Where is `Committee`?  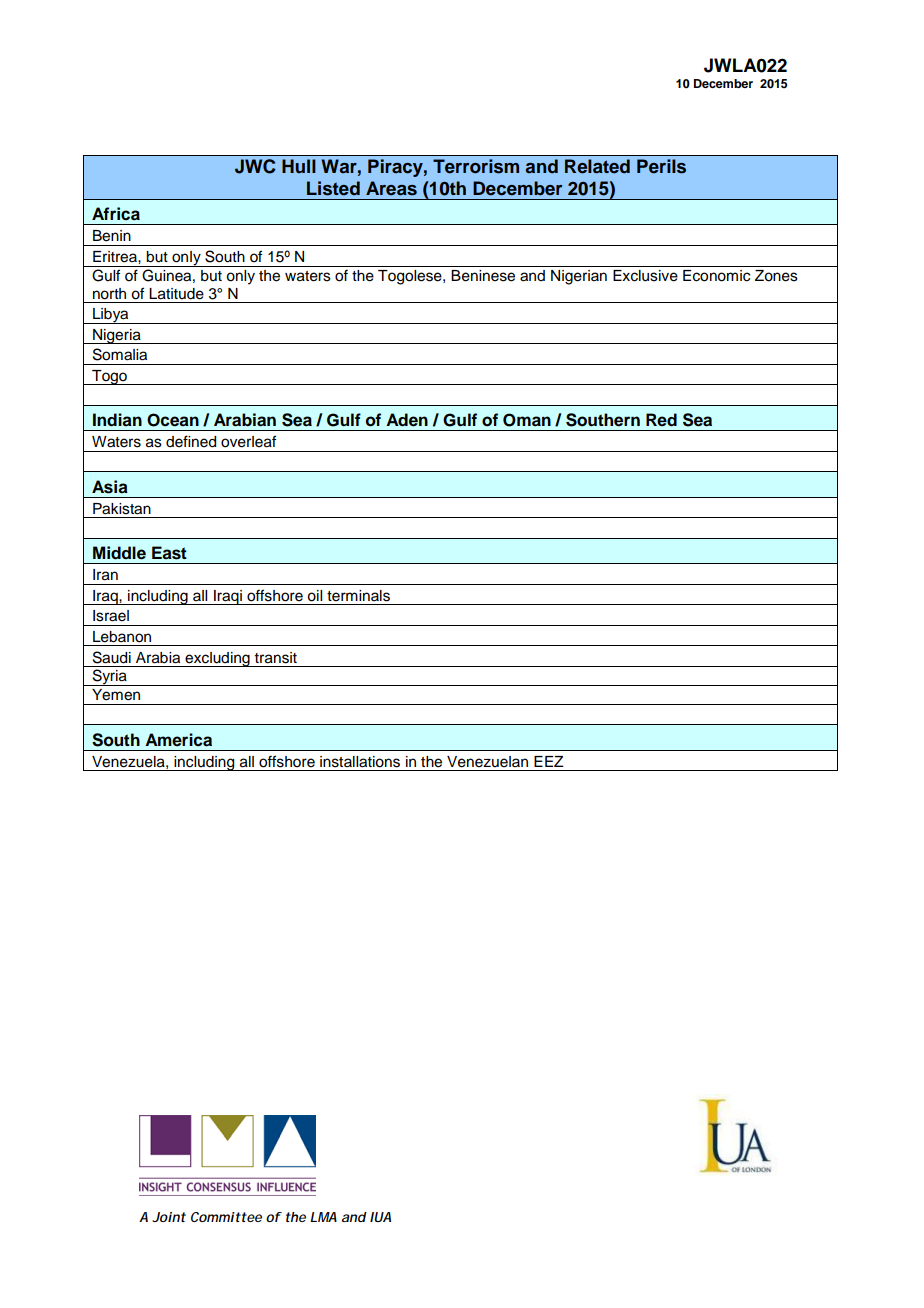
Committee is located at coordinates (226, 1217).
